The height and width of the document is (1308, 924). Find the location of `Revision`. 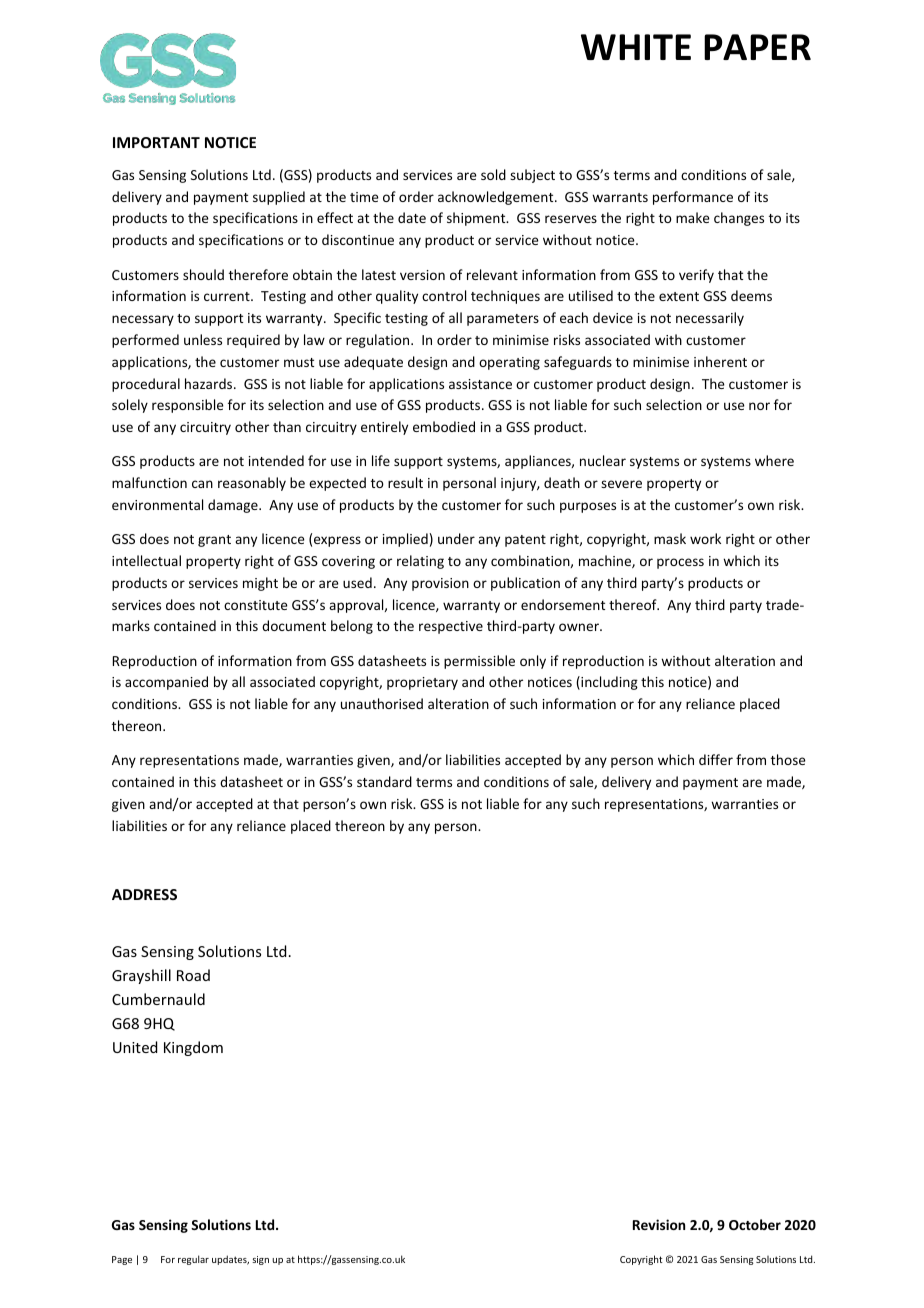

Revision is located at coordinates (659, 1224).
